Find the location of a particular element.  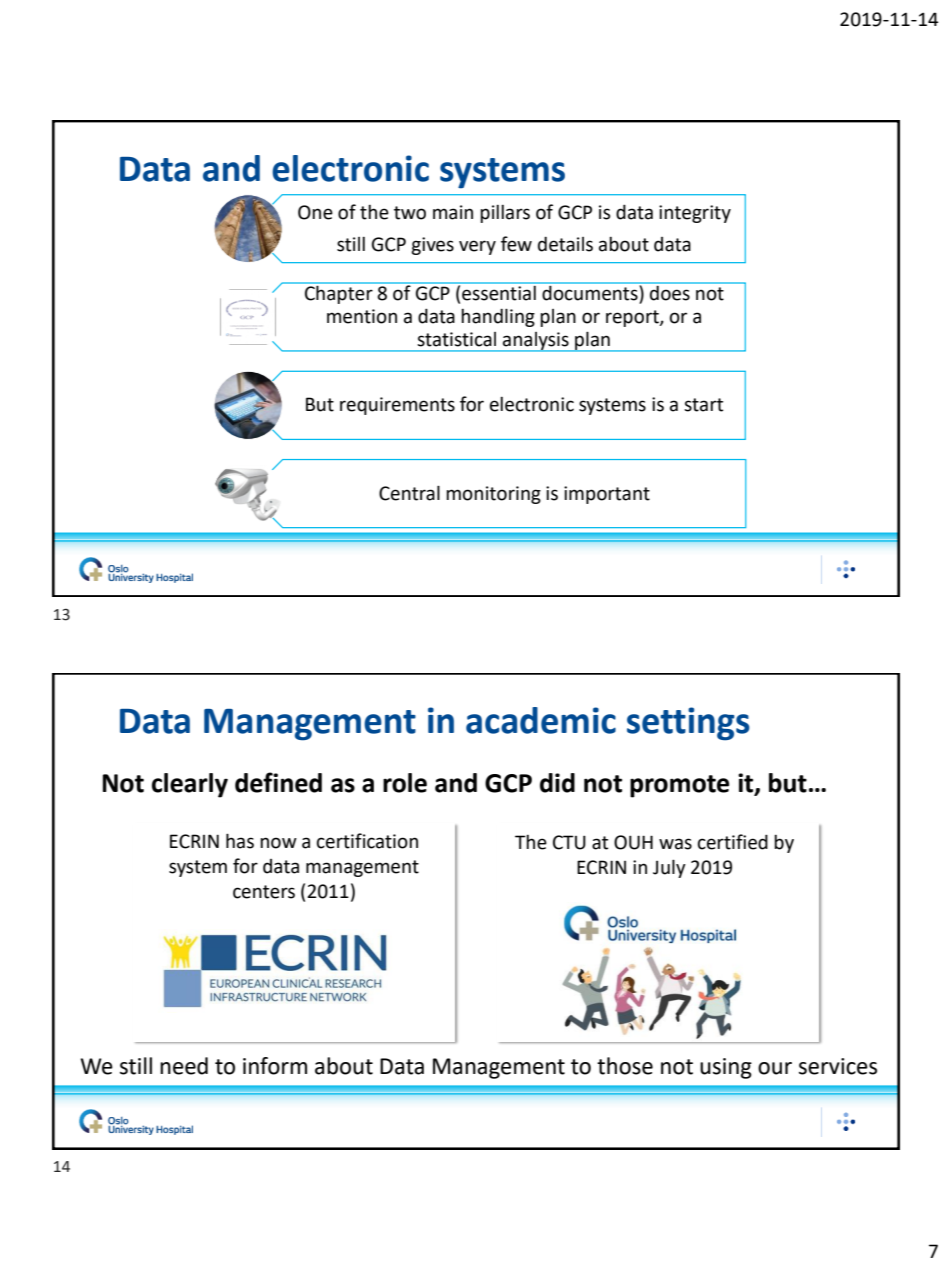

important is located at coordinates (607, 495).
